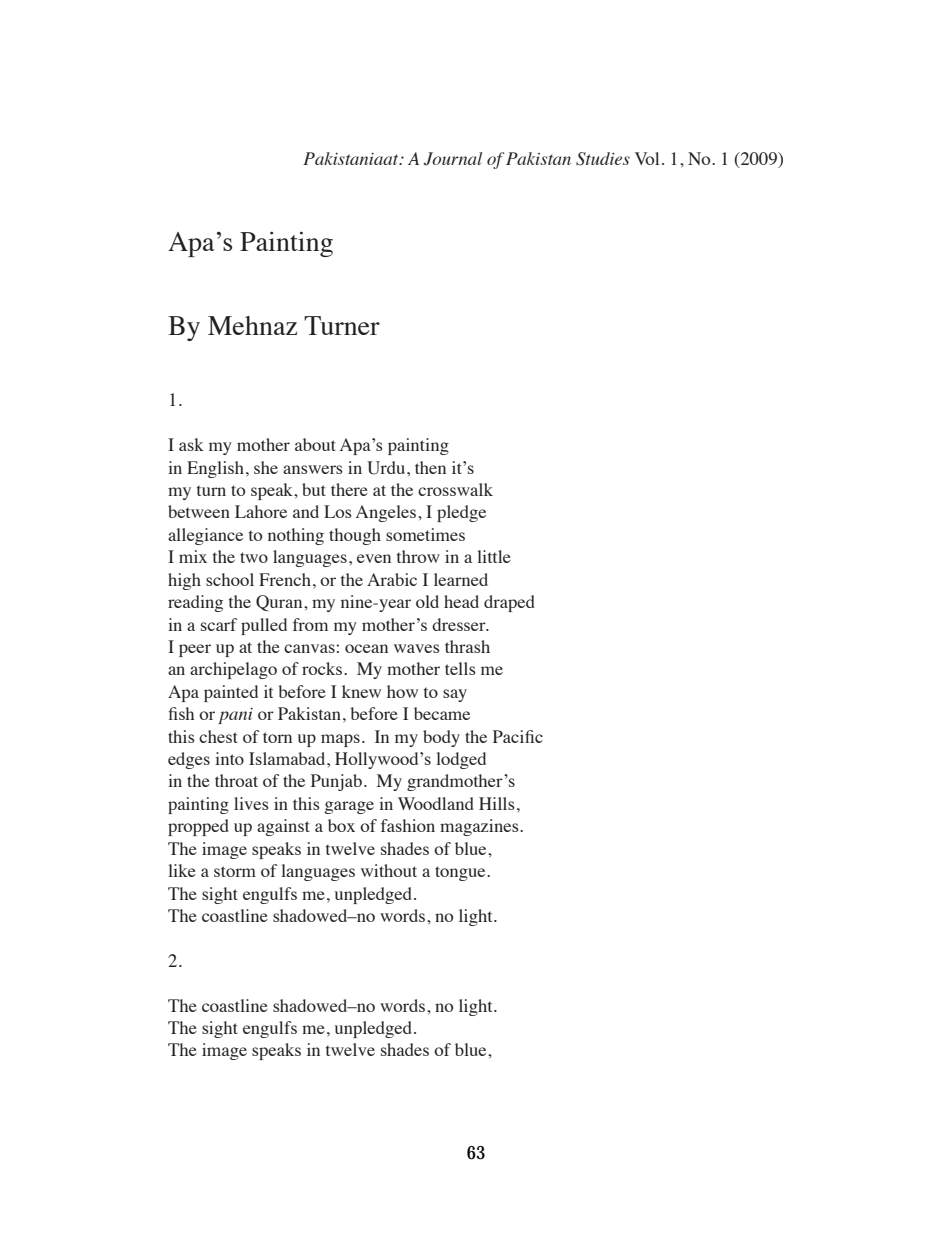  Describe the element at coordinates (430, 467) in the image. I see `then` at that location.
